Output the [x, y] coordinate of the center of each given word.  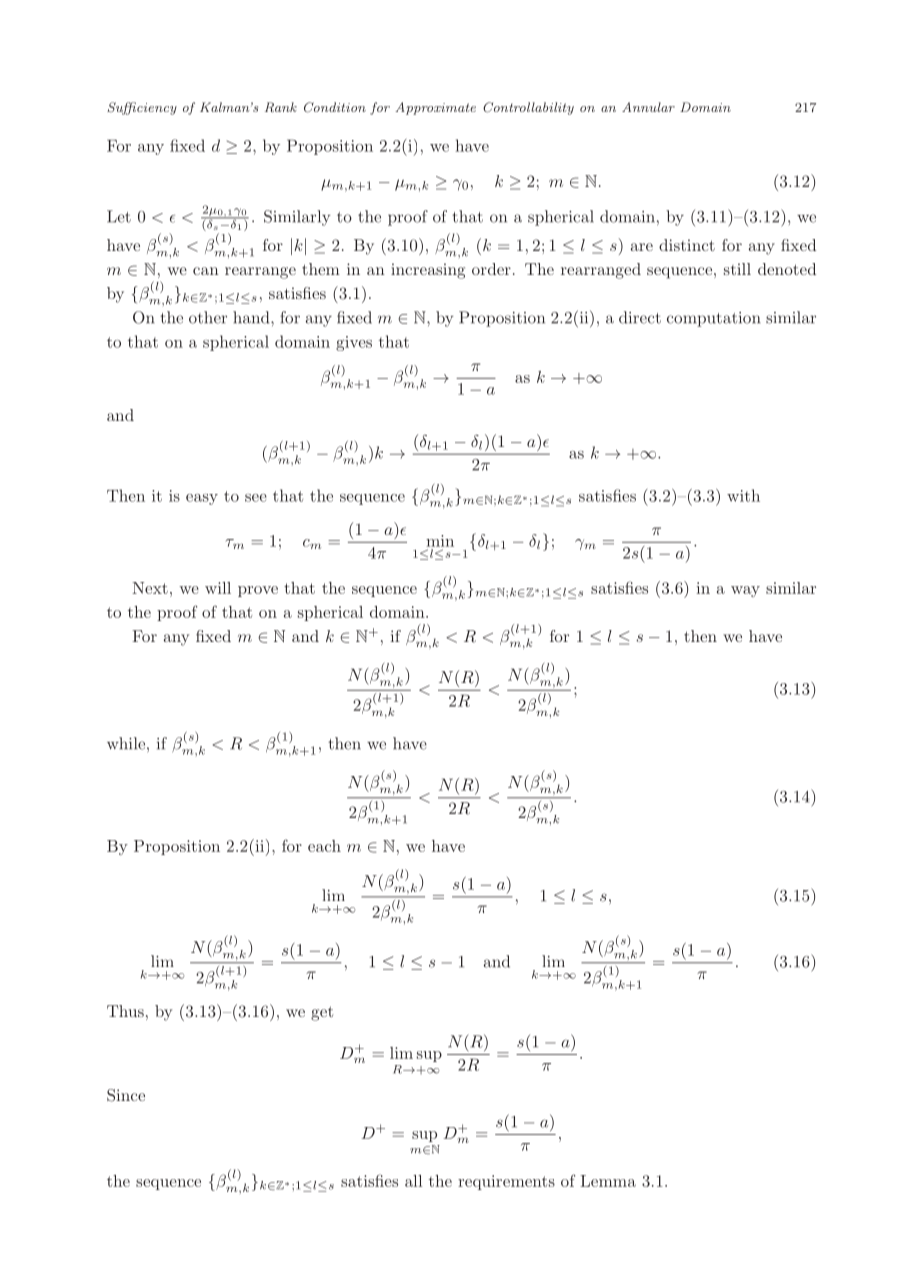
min [440, 541]
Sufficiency [142, 108]
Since [126, 1095]
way [745, 591]
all [413, 1181]
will [218, 588]
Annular [648, 107]
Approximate [435, 108]
